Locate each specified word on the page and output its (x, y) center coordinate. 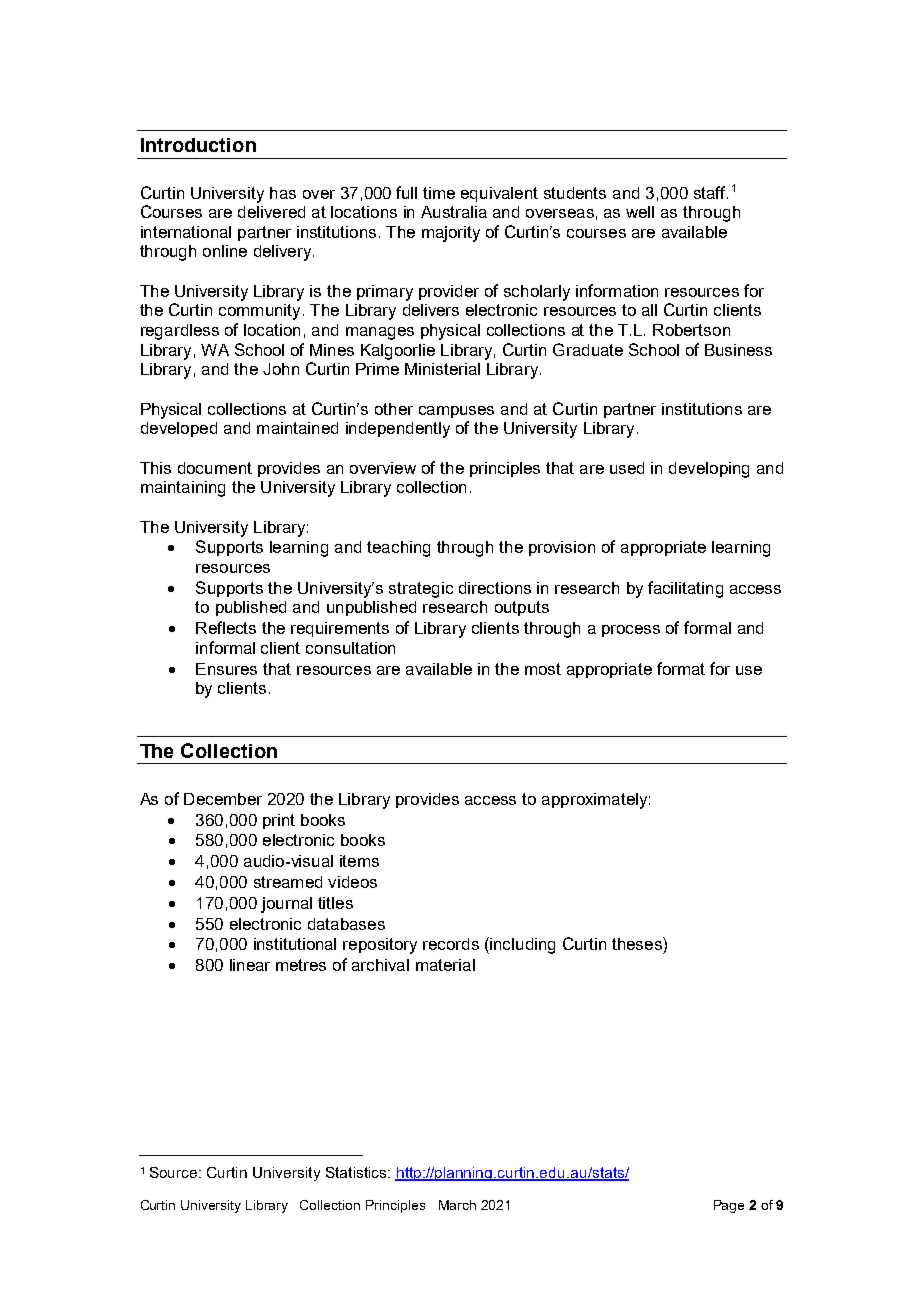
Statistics (357, 1172)
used (627, 468)
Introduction (198, 145)
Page (729, 1206)
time (439, 193)
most (543, 669)
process (631, 631)
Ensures (226, 669)
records (451, 944)
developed (179, 429)
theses (638, 943)
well (640, 212)
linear (250, 965)
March (457, 1205)
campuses (456, 412)
